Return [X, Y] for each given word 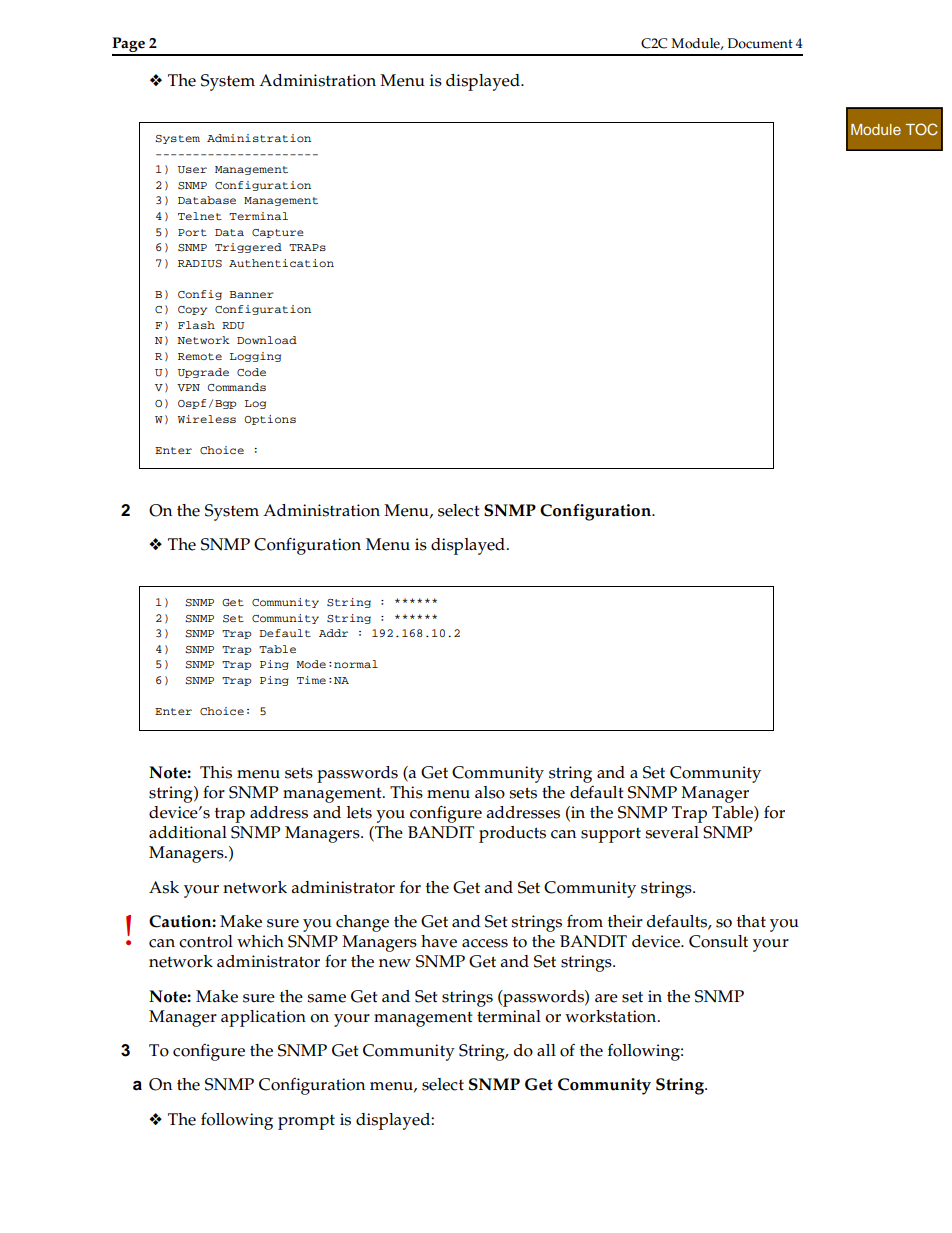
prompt [306, 1122]
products [512, 834]
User [192, 170]
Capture [277, 233]
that [751, 921]
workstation [612, 1016]
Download [267, 340]
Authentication [281, 263]
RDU [233, 326]
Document [760, 43]
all [546, 1050]
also [490, 792]
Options [270, 420]
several [672, 832]
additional [188, 832]
